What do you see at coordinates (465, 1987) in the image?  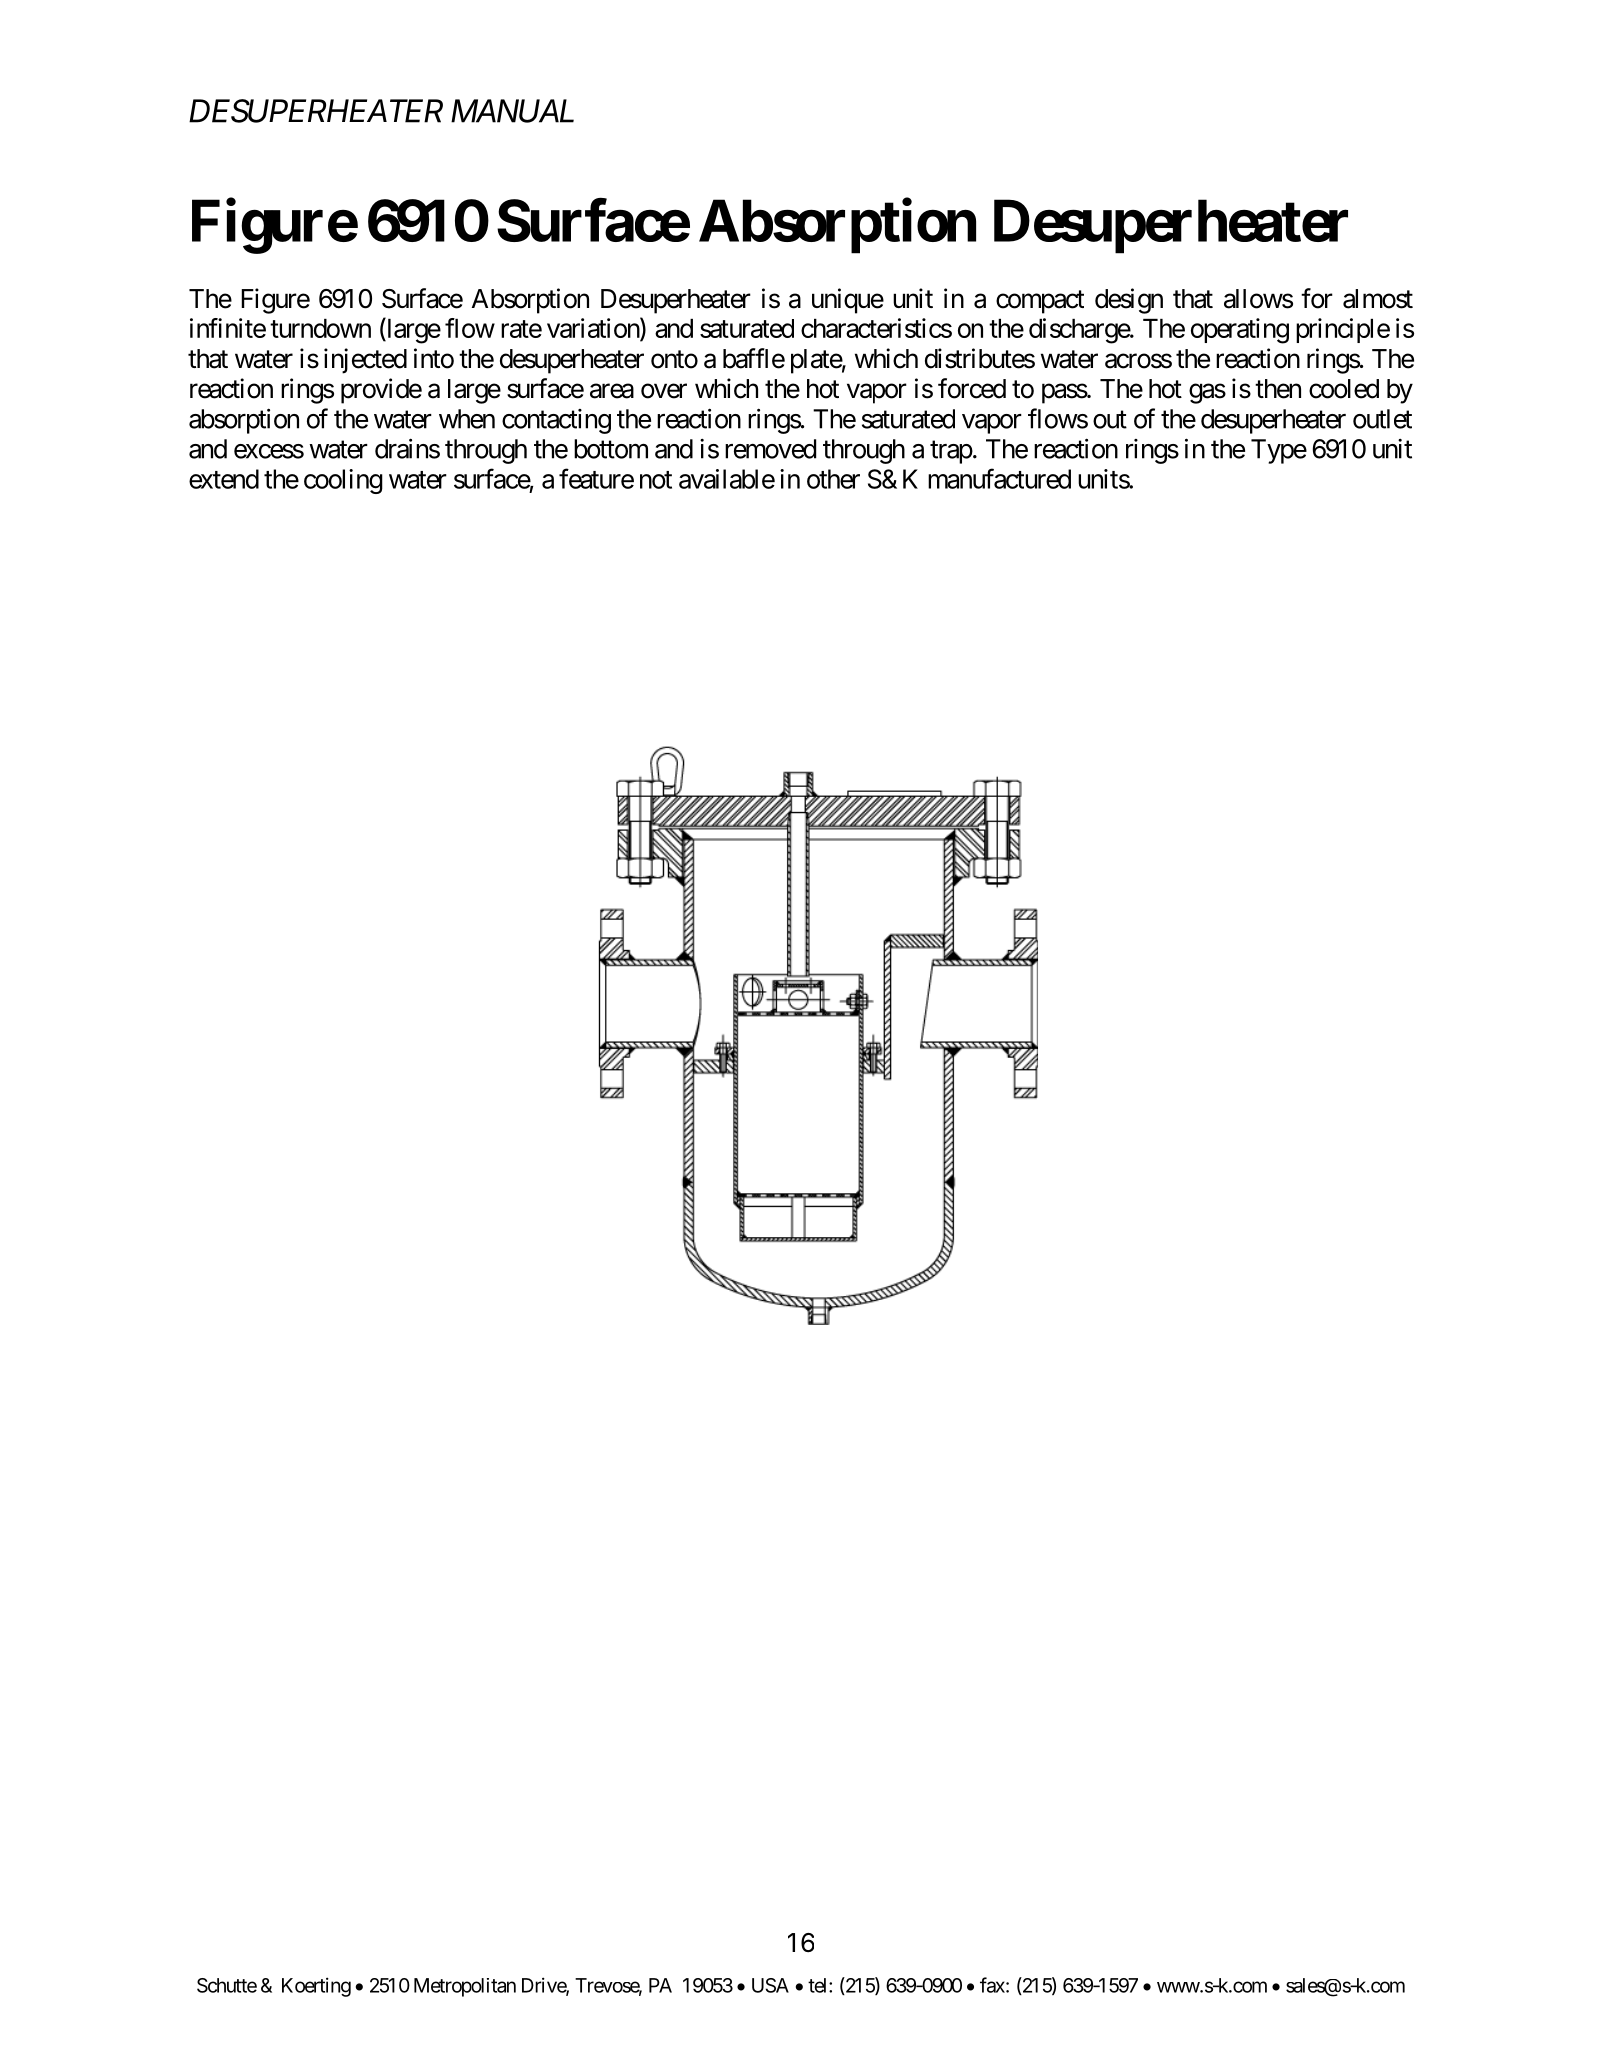 I see `Metropolitan` at bounding box center [465, 1987].
